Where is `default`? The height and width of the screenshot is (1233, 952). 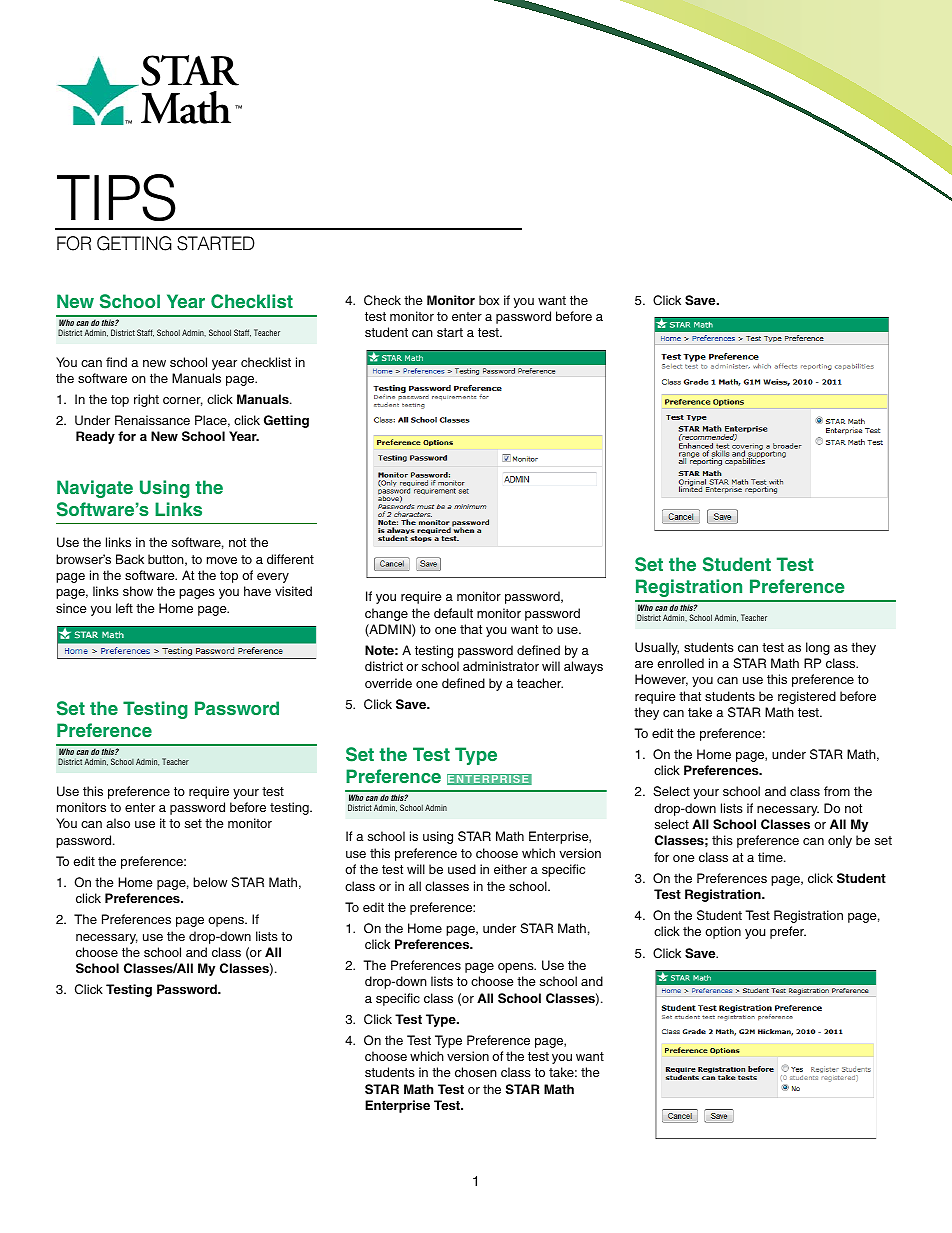 default is located at coordinates (453, 613).
